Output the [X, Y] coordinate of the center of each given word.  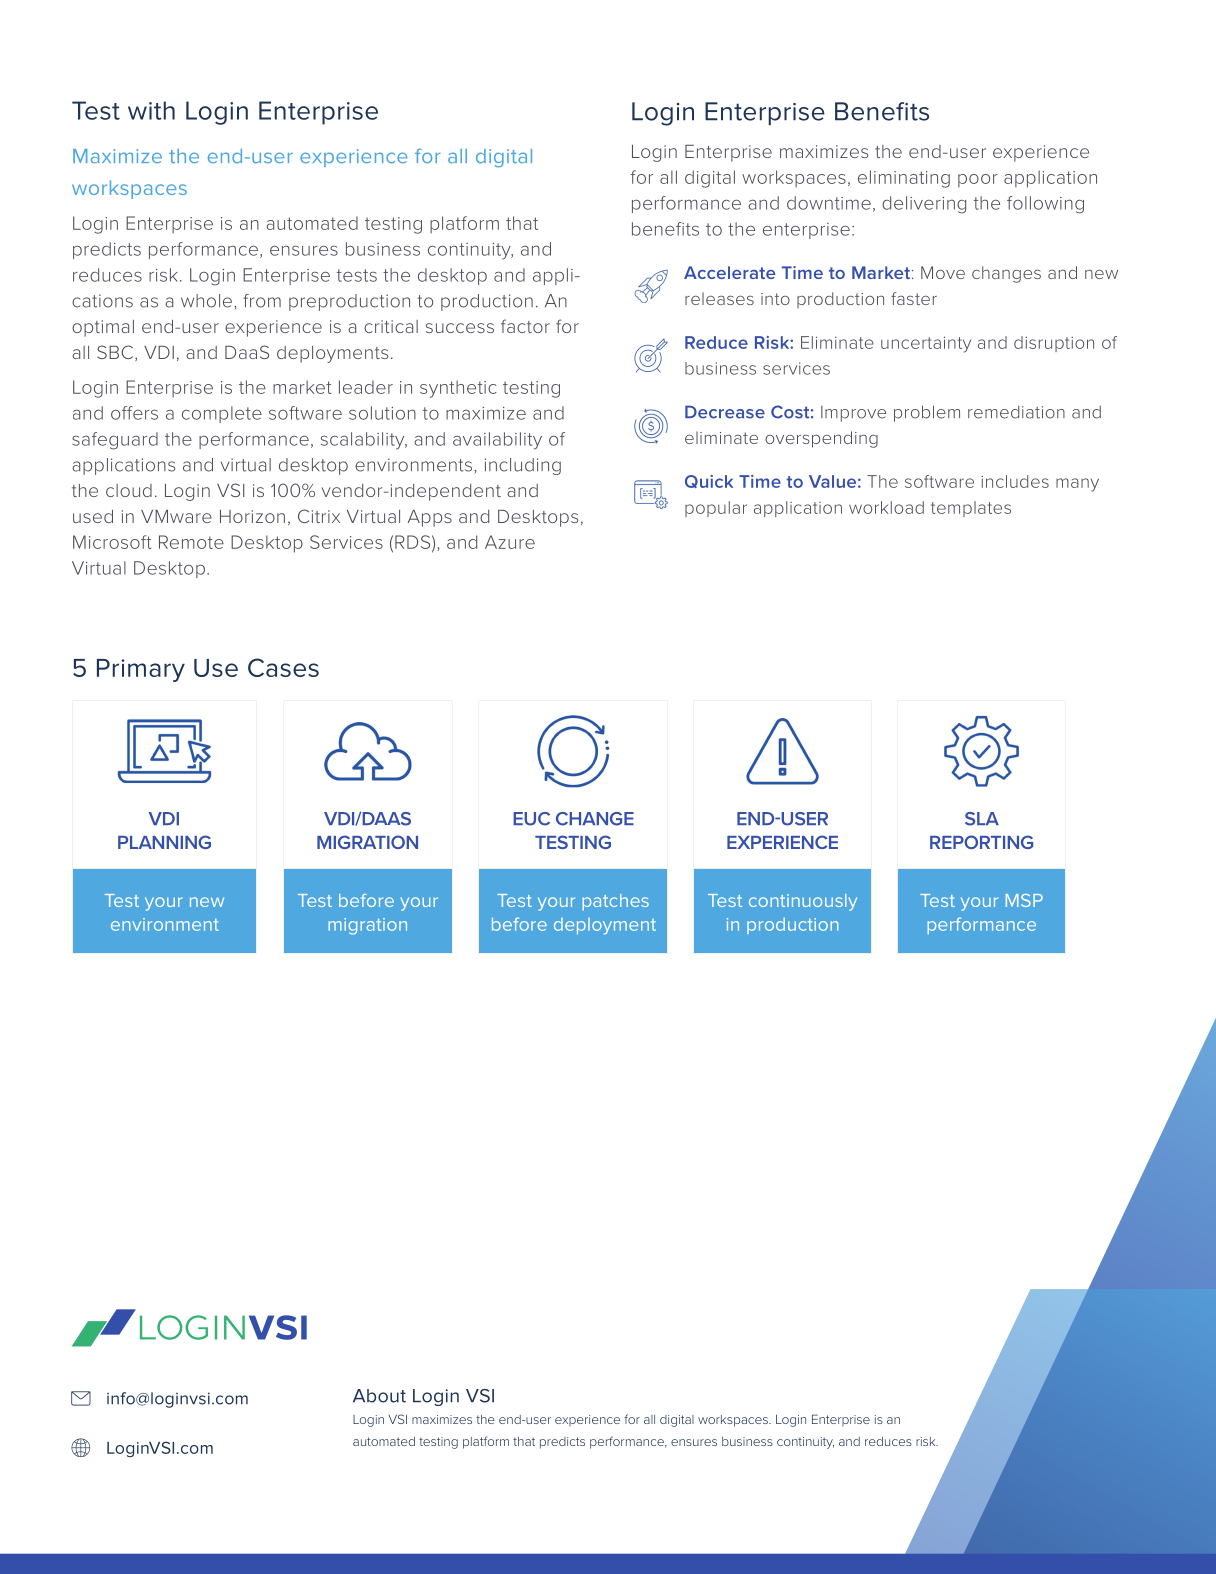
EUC [531, 819]
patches [615, 902]
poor [978, 180]
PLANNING [164, 842]
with [151, 110]
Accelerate [729, 272]
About [379, 1396]
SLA [982, 819]
